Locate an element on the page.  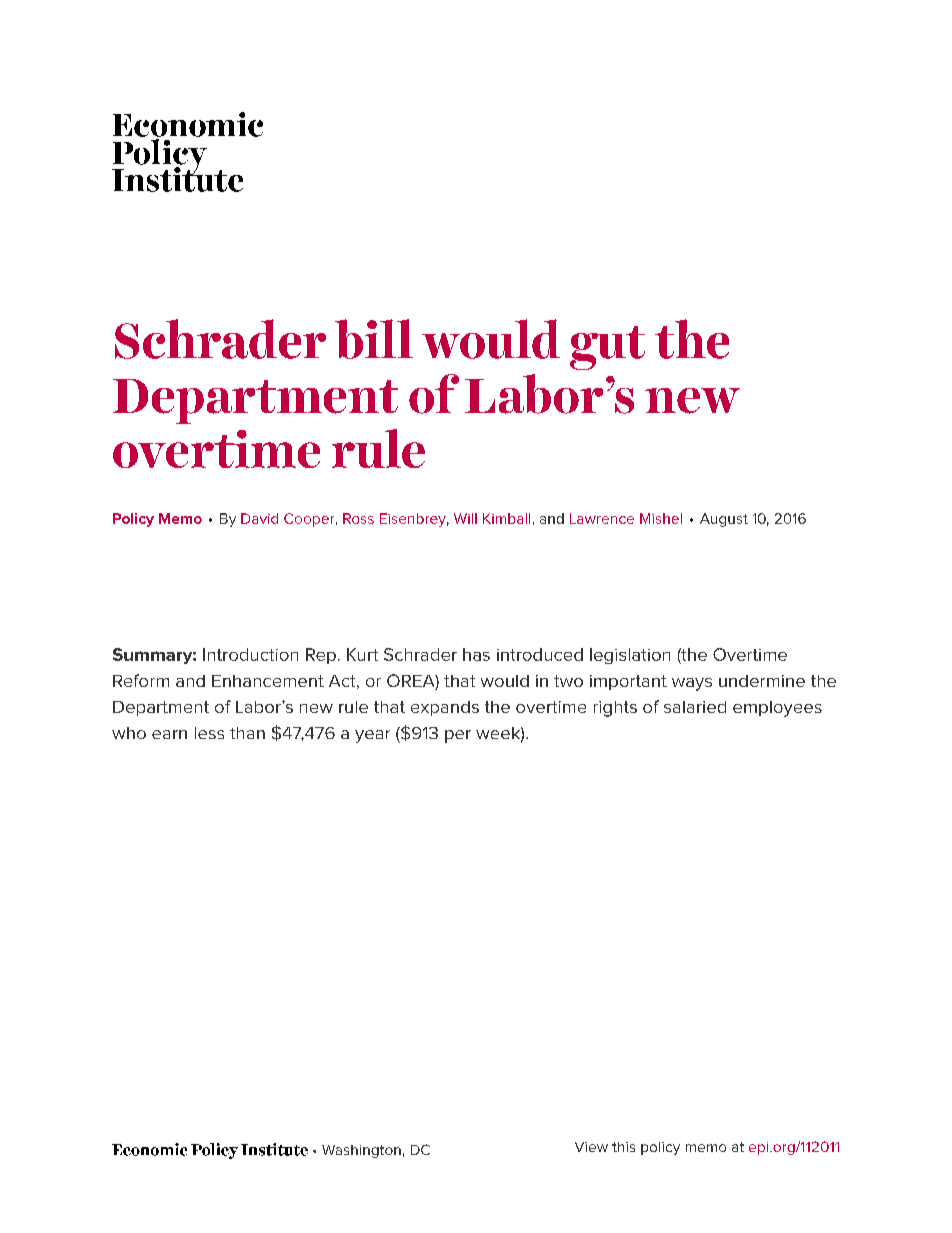
salaried is located at coordinates (695, 707).
